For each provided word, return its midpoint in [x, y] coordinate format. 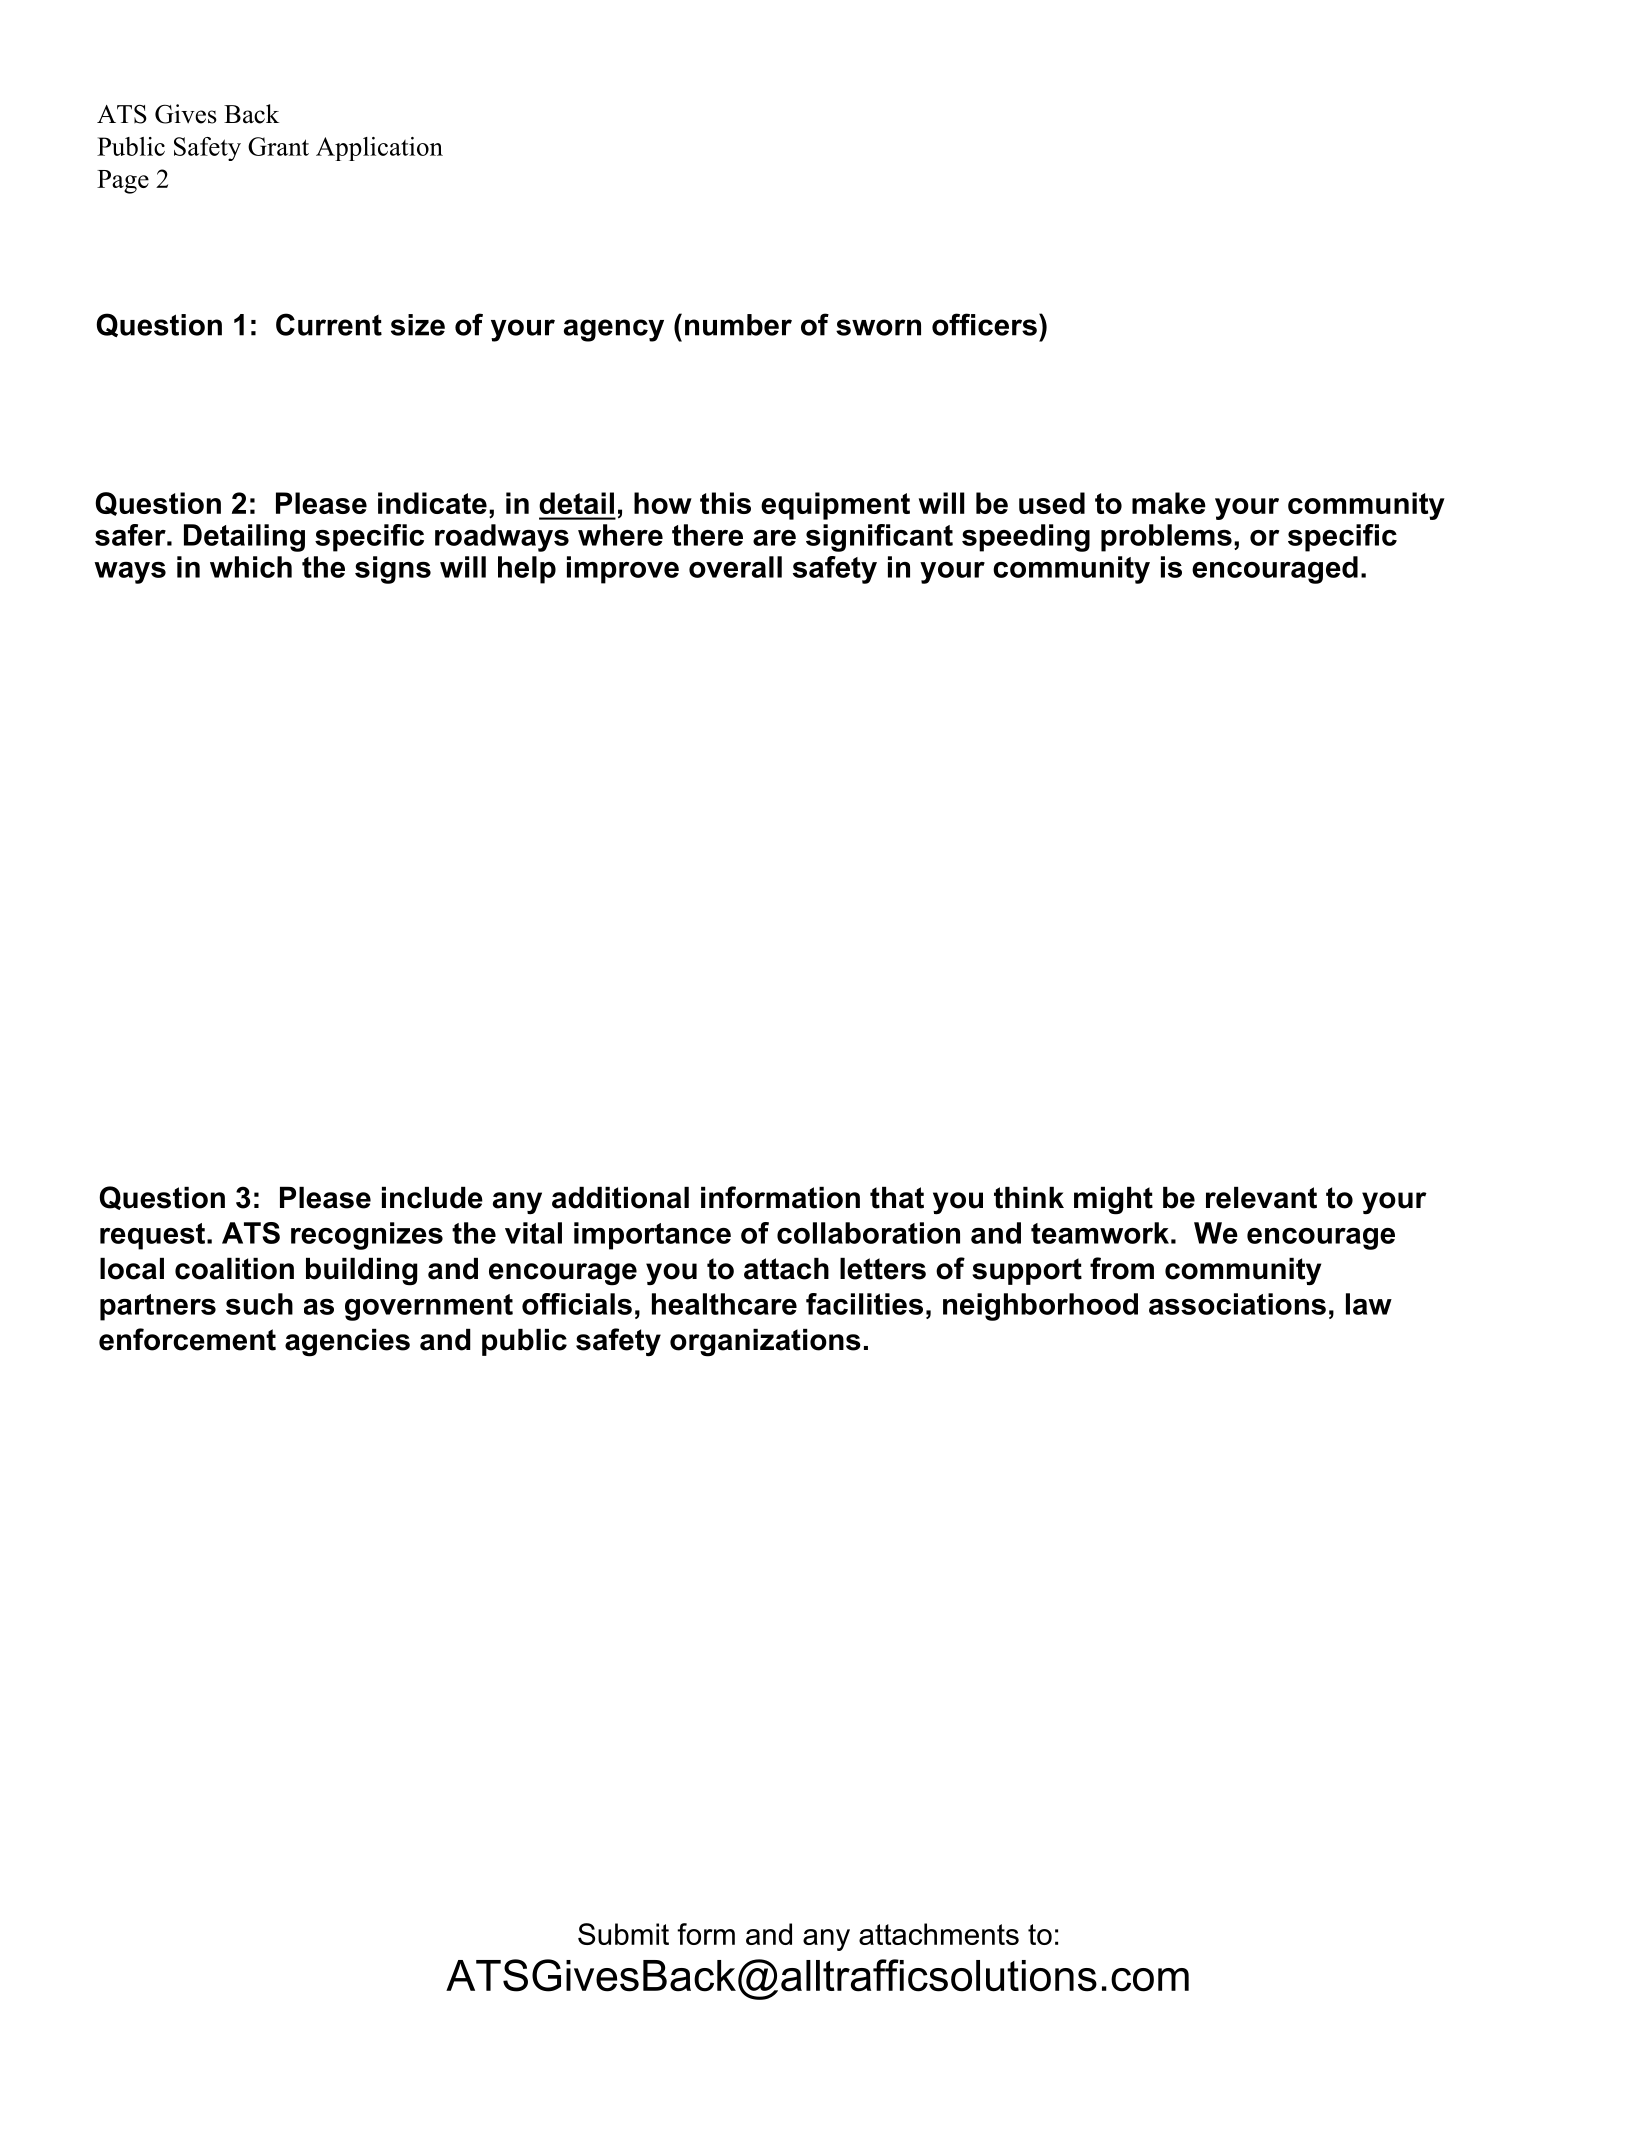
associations [1237, 1304]
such [259, 1304]
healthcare [724, 1304]
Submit [623, 1934]
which [251, 567]
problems [1166, 538]
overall [735, 567]
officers [984, 324]
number [738, 325]
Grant [278, 146]
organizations [765, 1343]
